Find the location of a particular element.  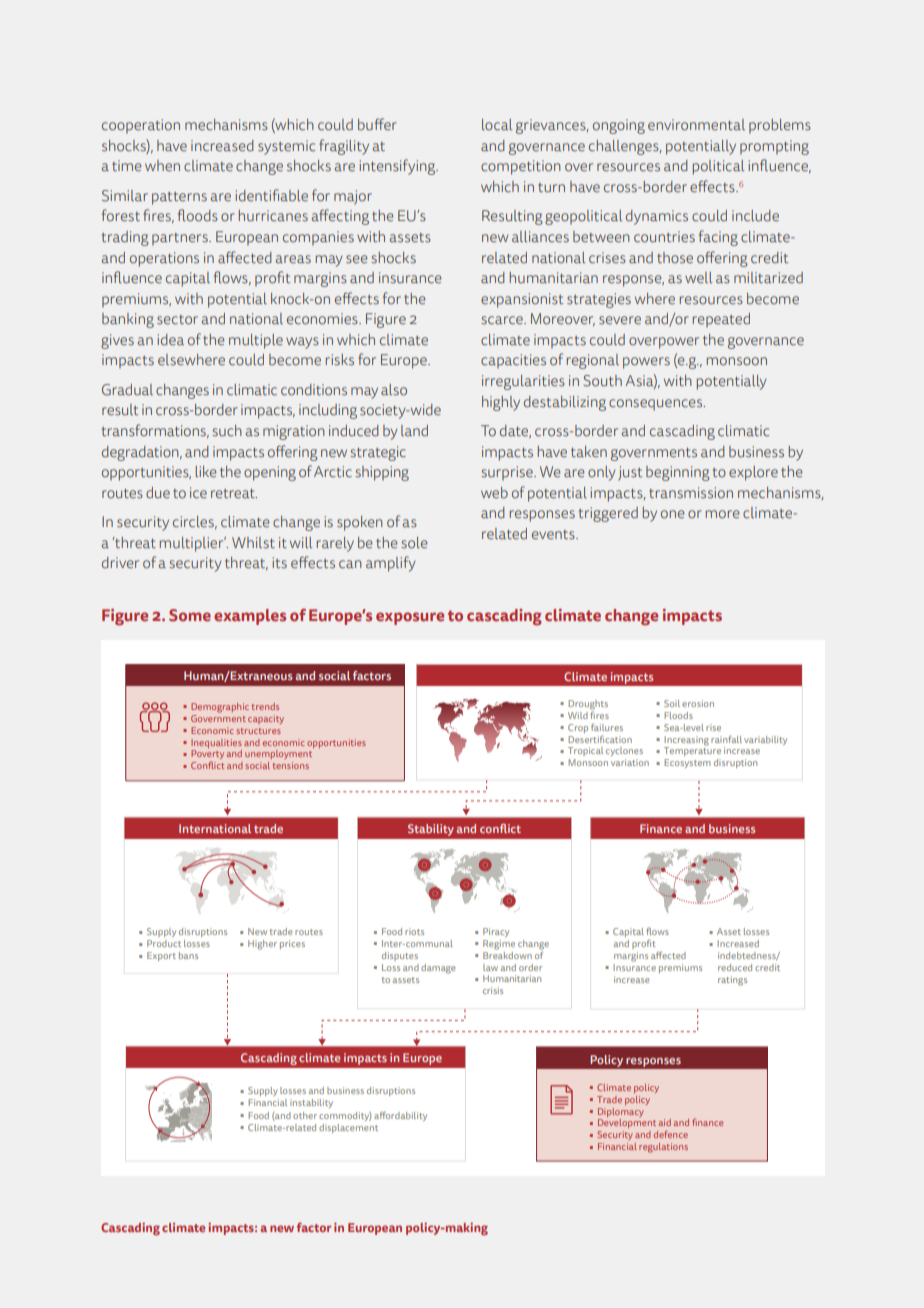

aid is located at coordinates (665, 1122).
